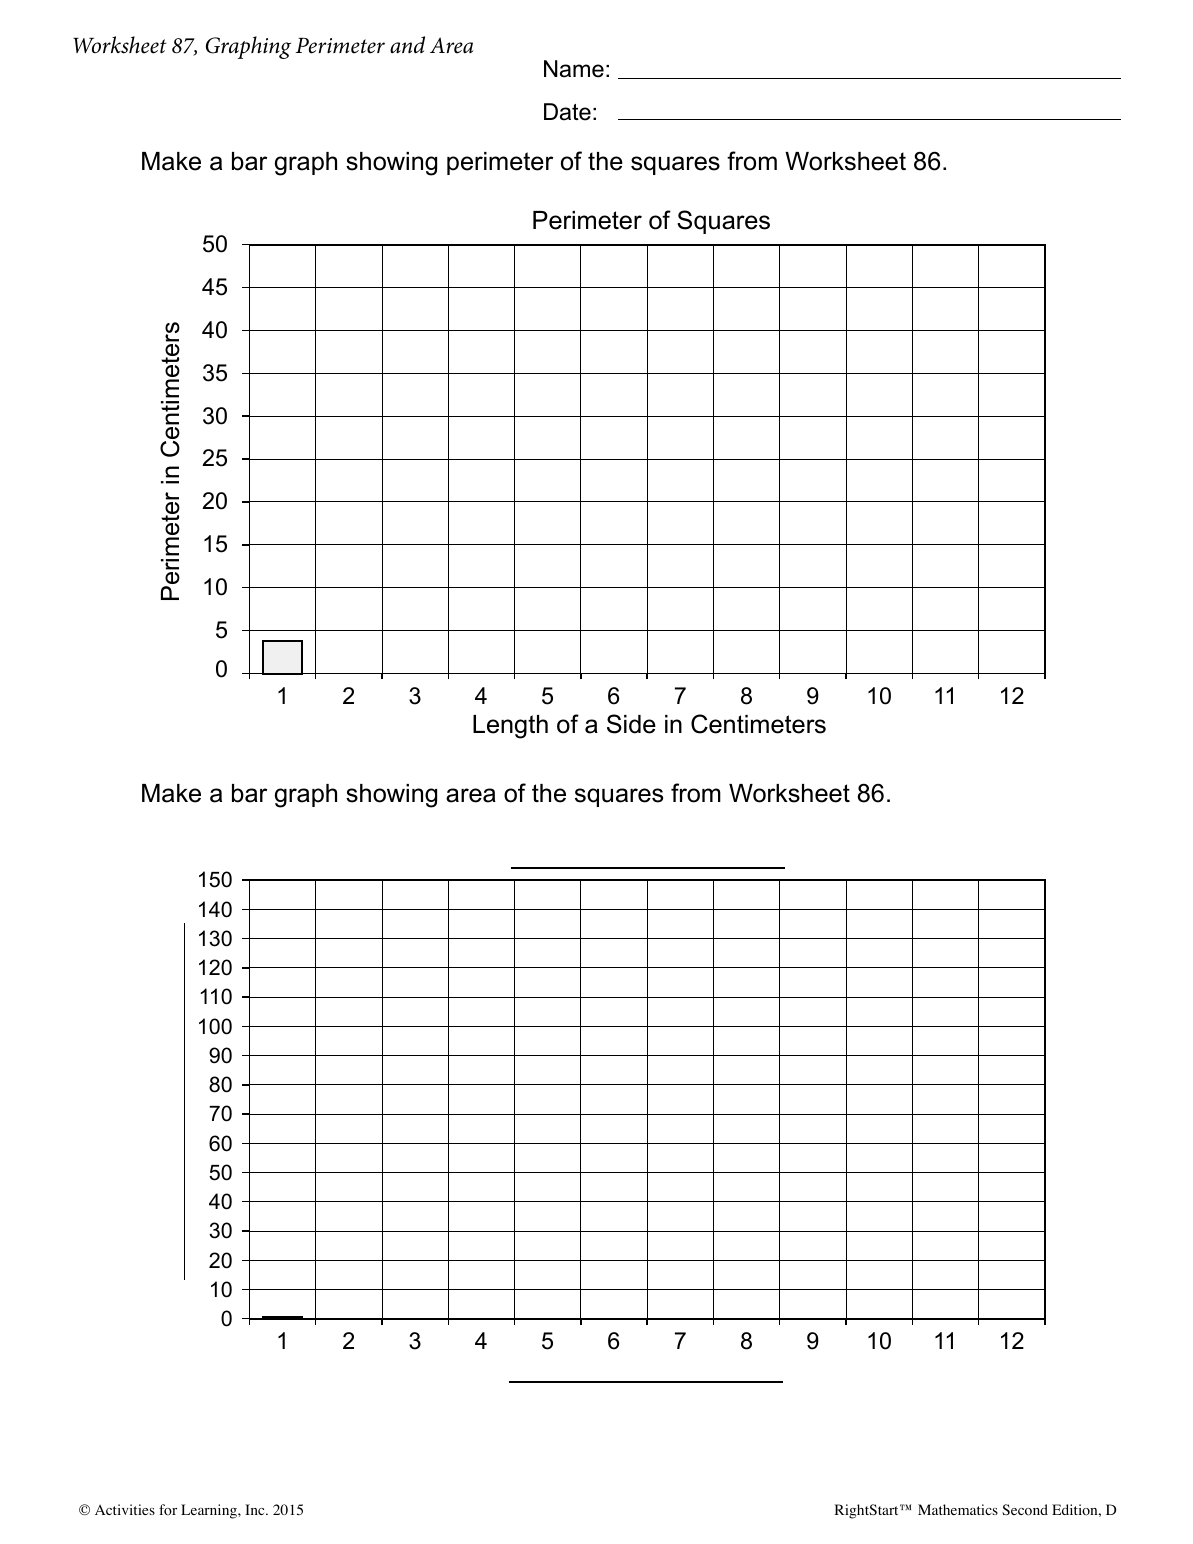  I want to click on and, so click(407, 45).
